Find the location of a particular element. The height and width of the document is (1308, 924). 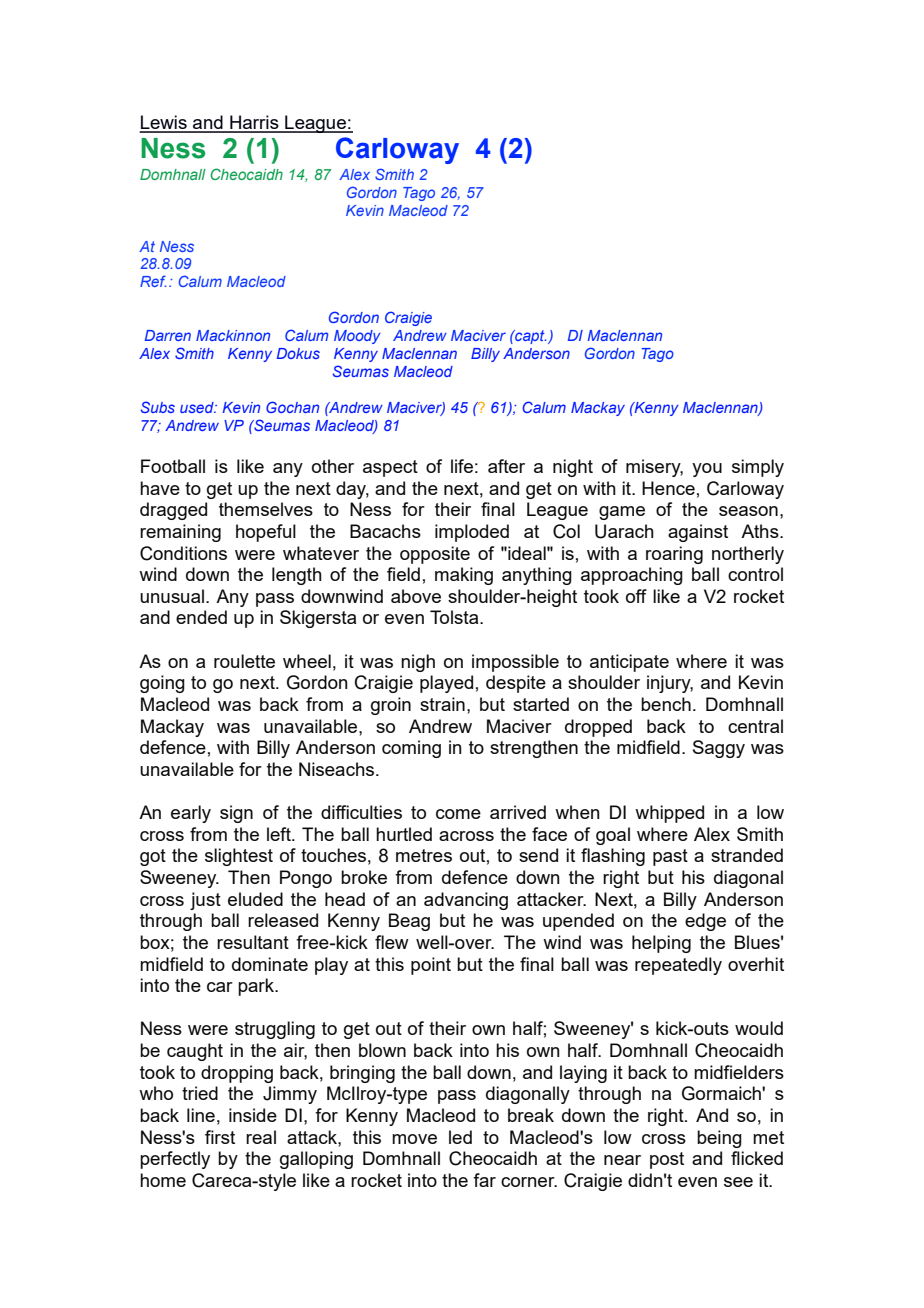

you is located at coordinates (707, 470).
